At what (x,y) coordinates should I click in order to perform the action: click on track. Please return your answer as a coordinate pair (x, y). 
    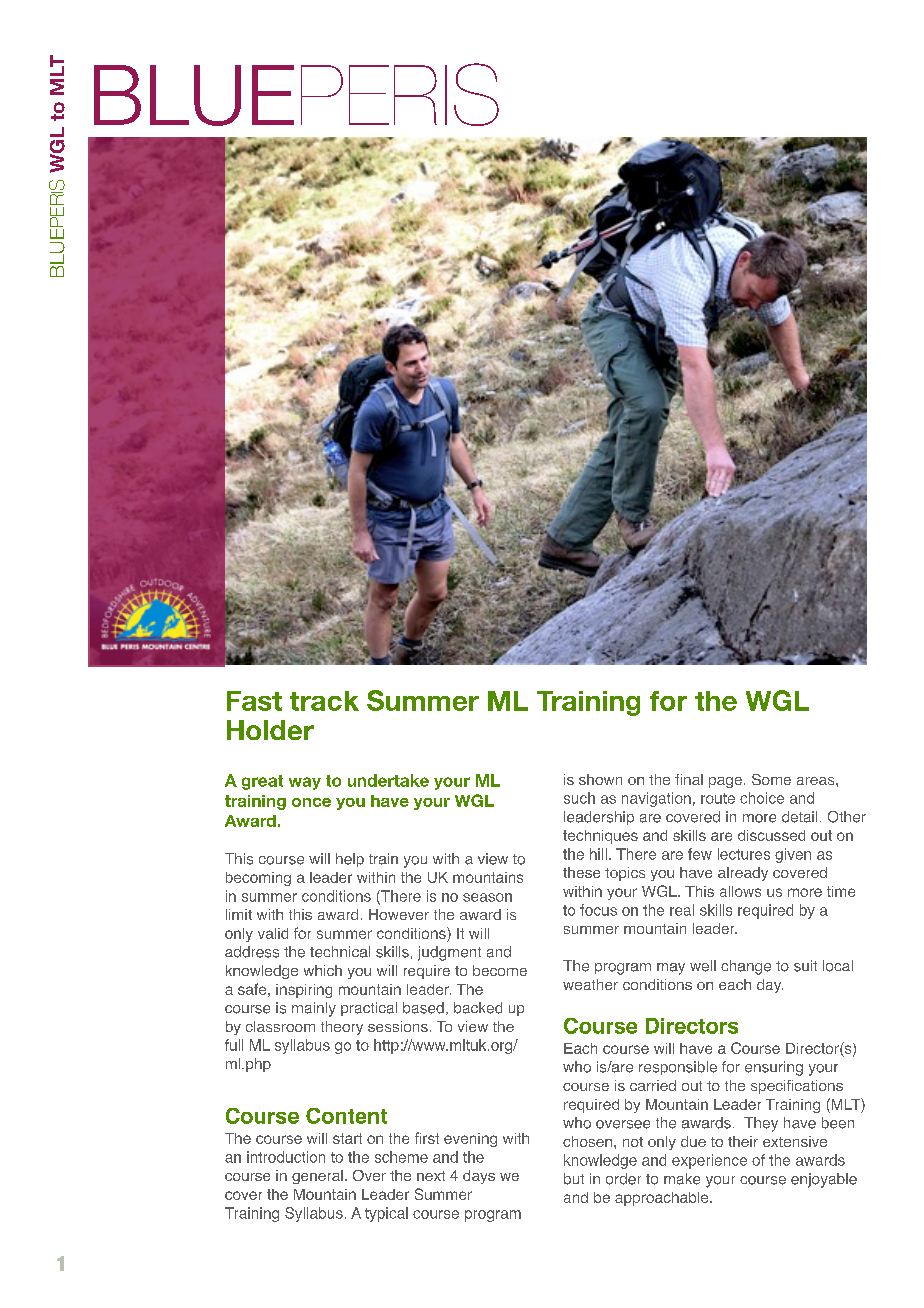
    Looking at the image, I should click on (324, 701).
